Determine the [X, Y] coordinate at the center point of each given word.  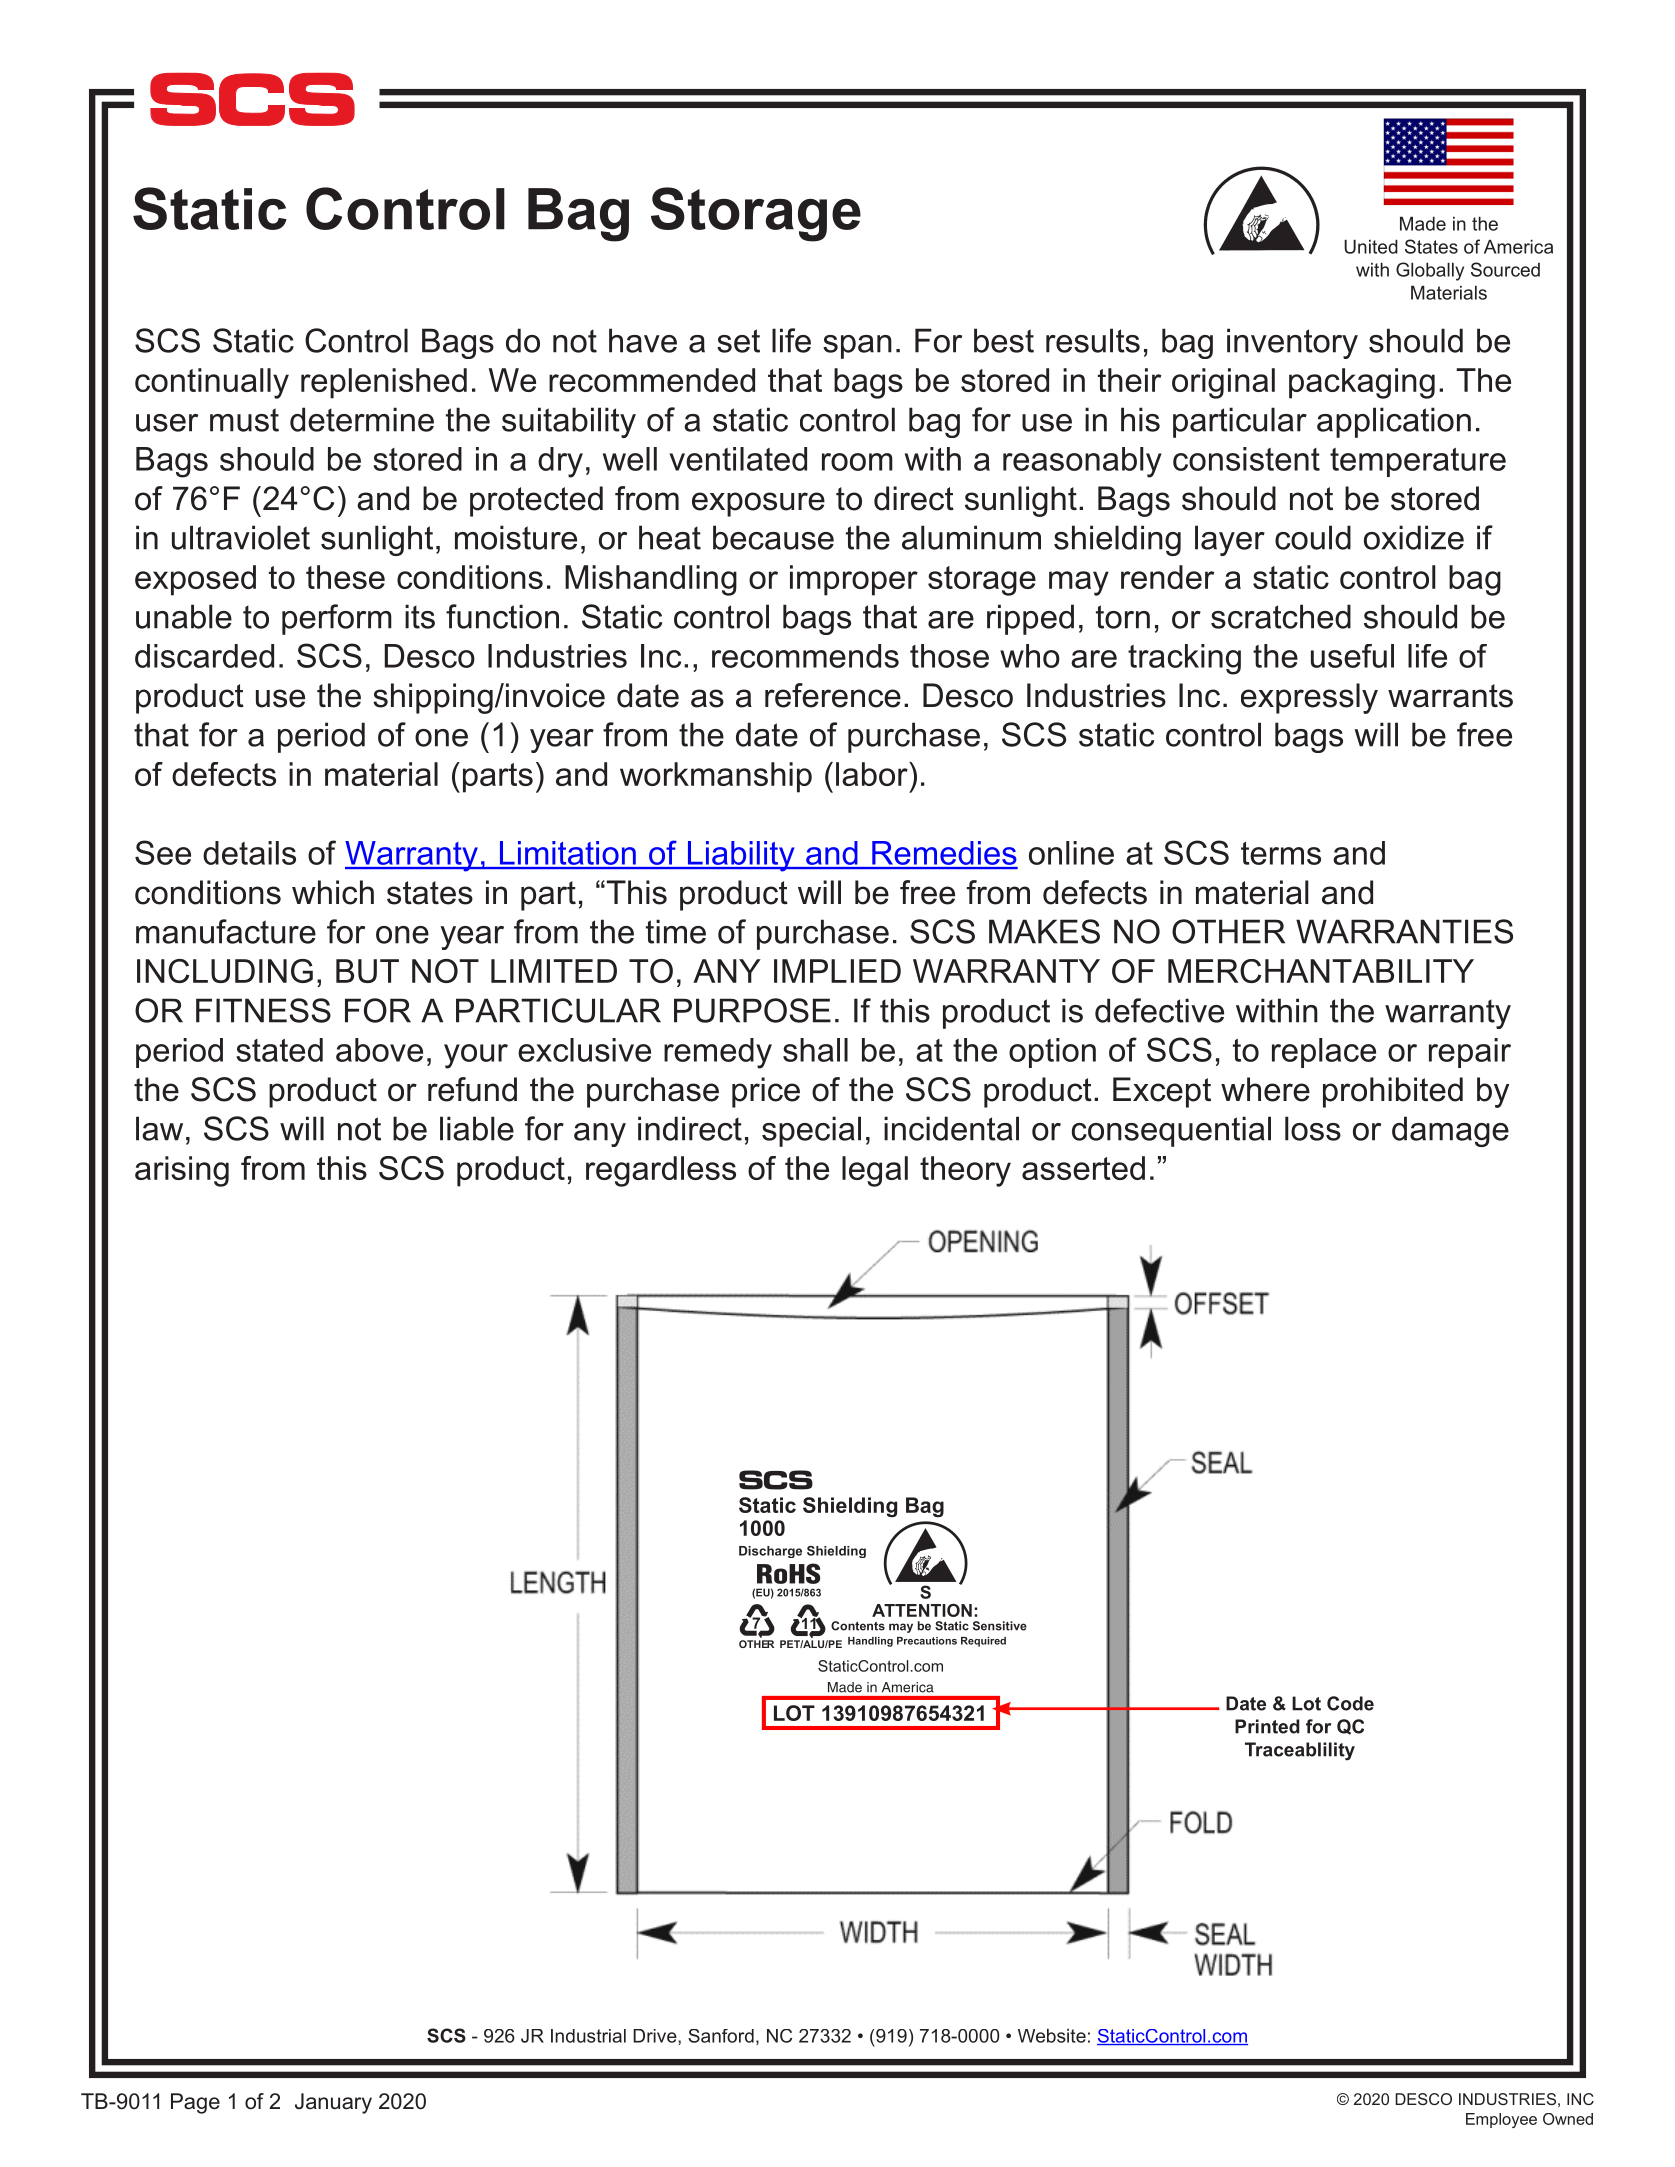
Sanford [721, 2036]
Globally [1430, 271]
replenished [384, 383]
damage [1450, 1131]
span [857, 347]
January [333, 2103]
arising [182, 1171]
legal [875, 1171]
